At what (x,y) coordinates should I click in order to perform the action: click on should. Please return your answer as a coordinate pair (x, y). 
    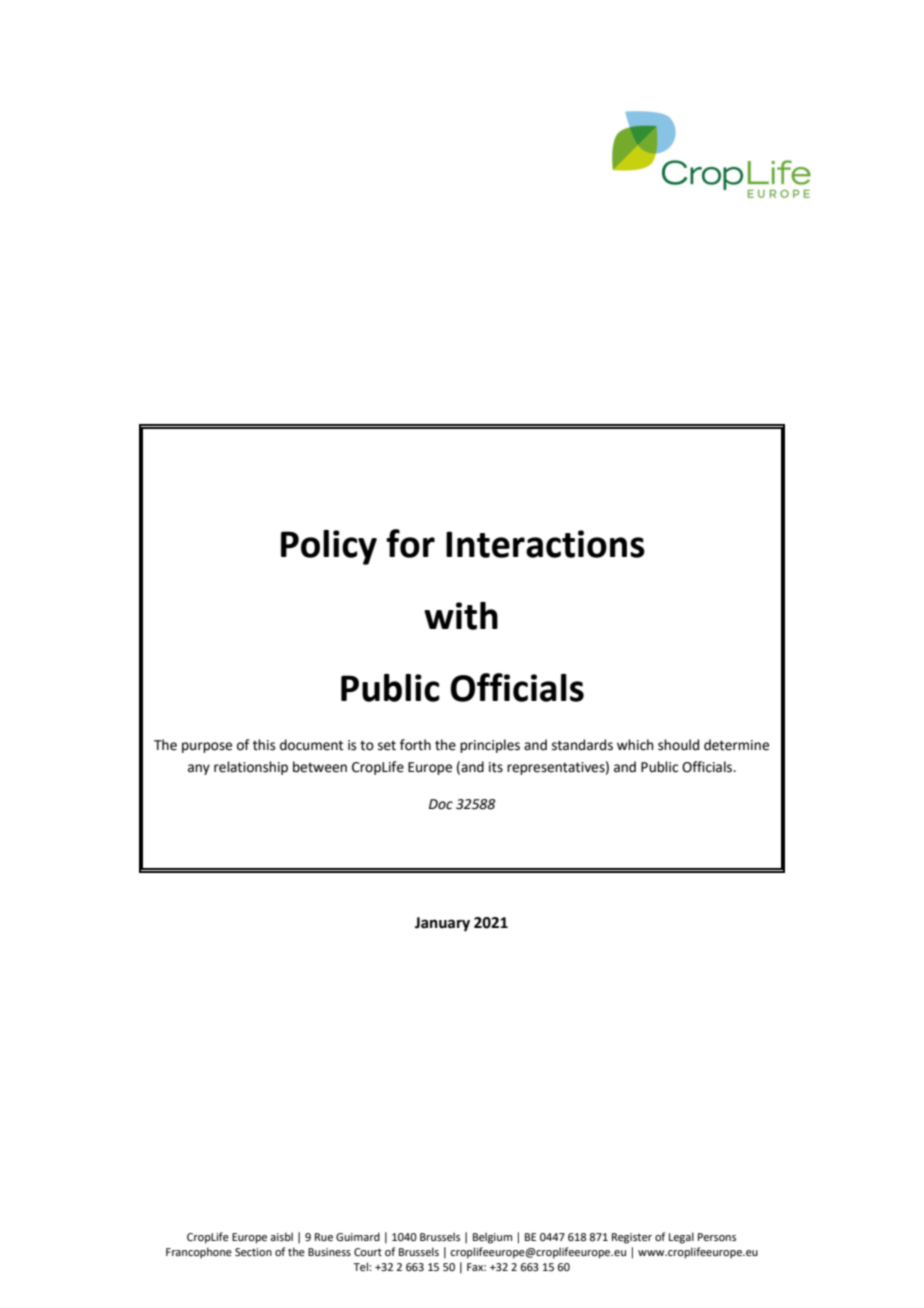
    Looking at the image, I should click on (678, 745).
